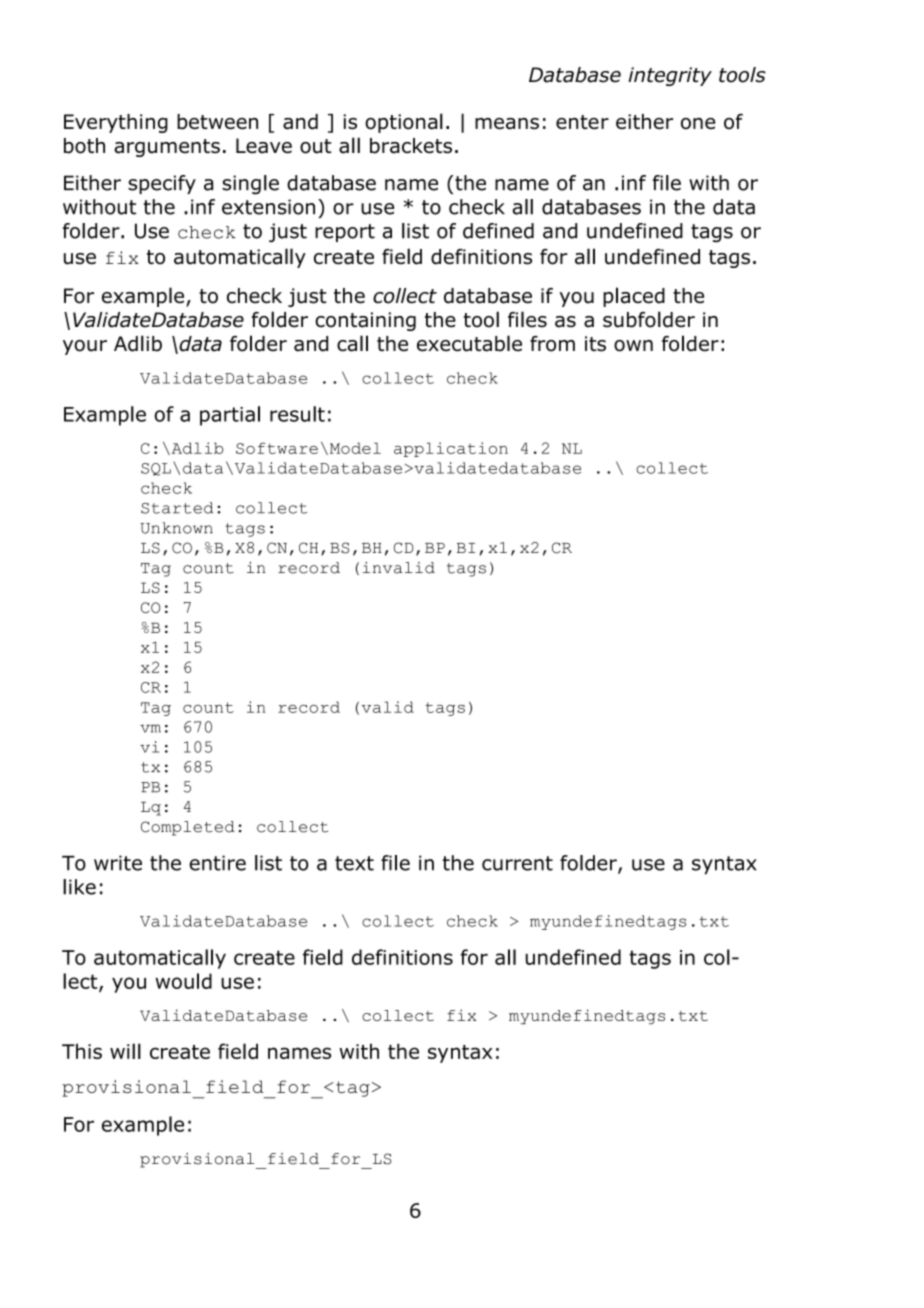 Image resolution: width=924 pixels, height=1308 pixels. What do you see at coordinates (125, 1051) in the screenshot?
I see `will` at bounding box center [125, 1051].
